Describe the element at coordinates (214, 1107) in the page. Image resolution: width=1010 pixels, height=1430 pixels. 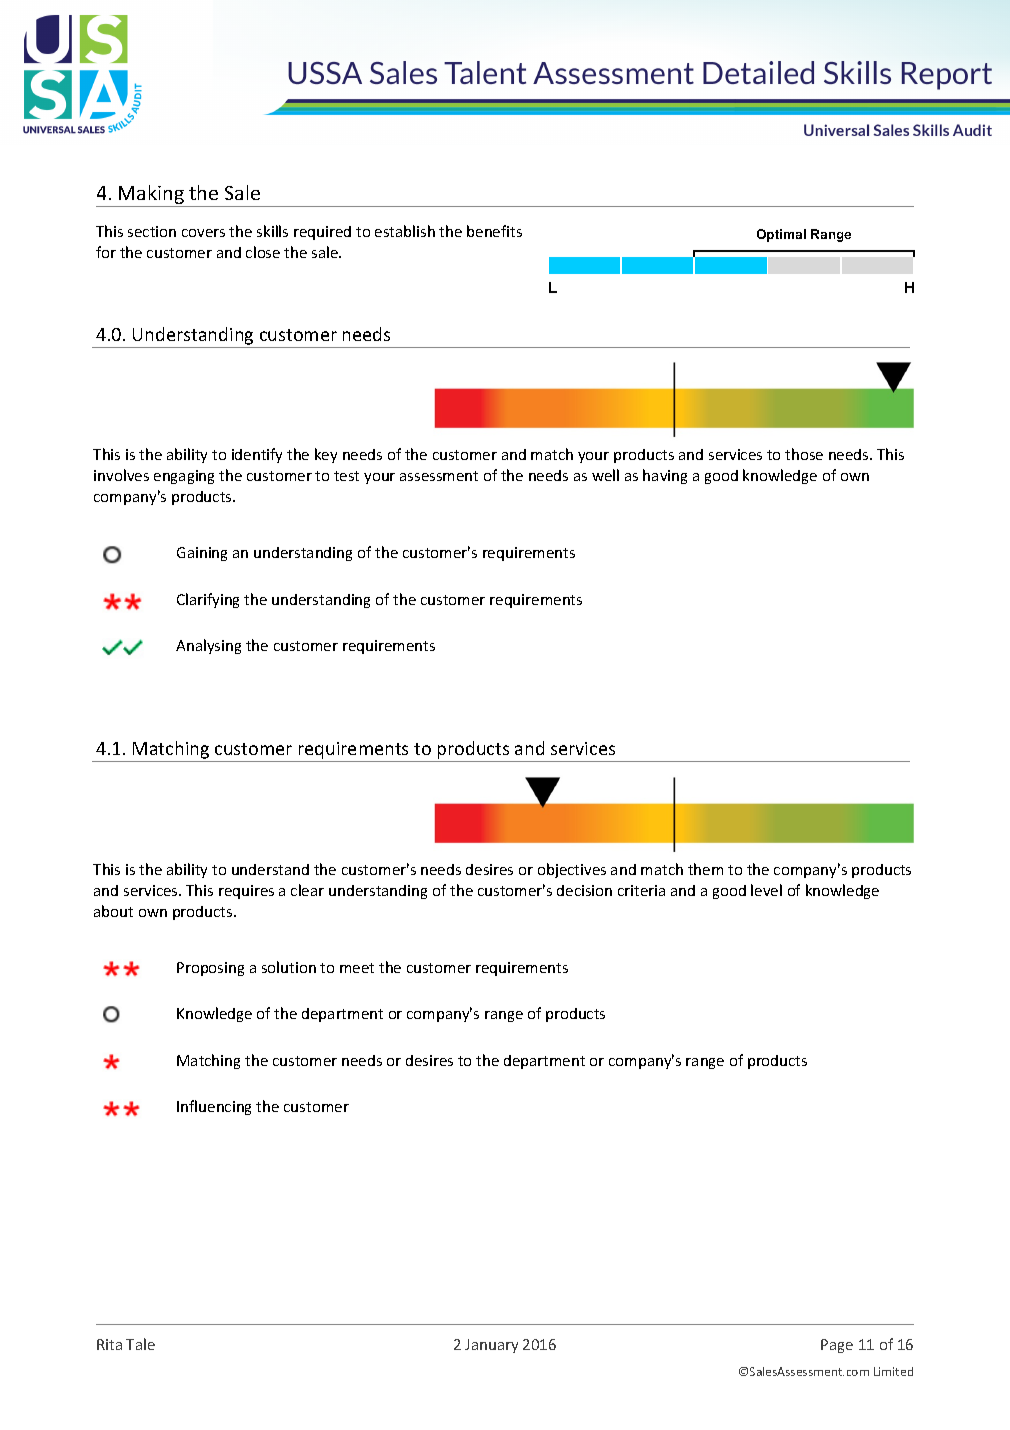
I see `Influencing` at that location.
